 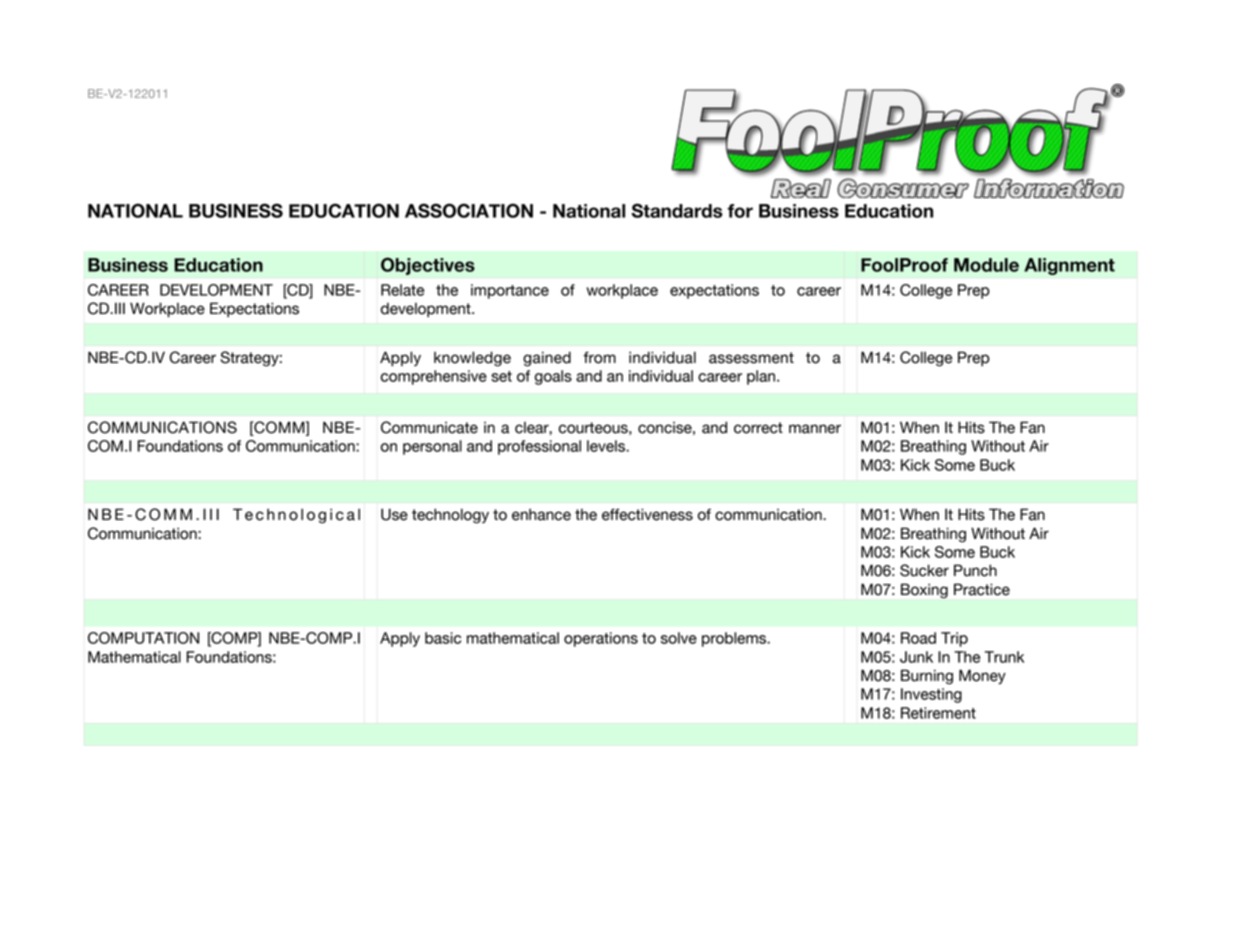 I want to click on Practice, so click(x=982, y=589).
